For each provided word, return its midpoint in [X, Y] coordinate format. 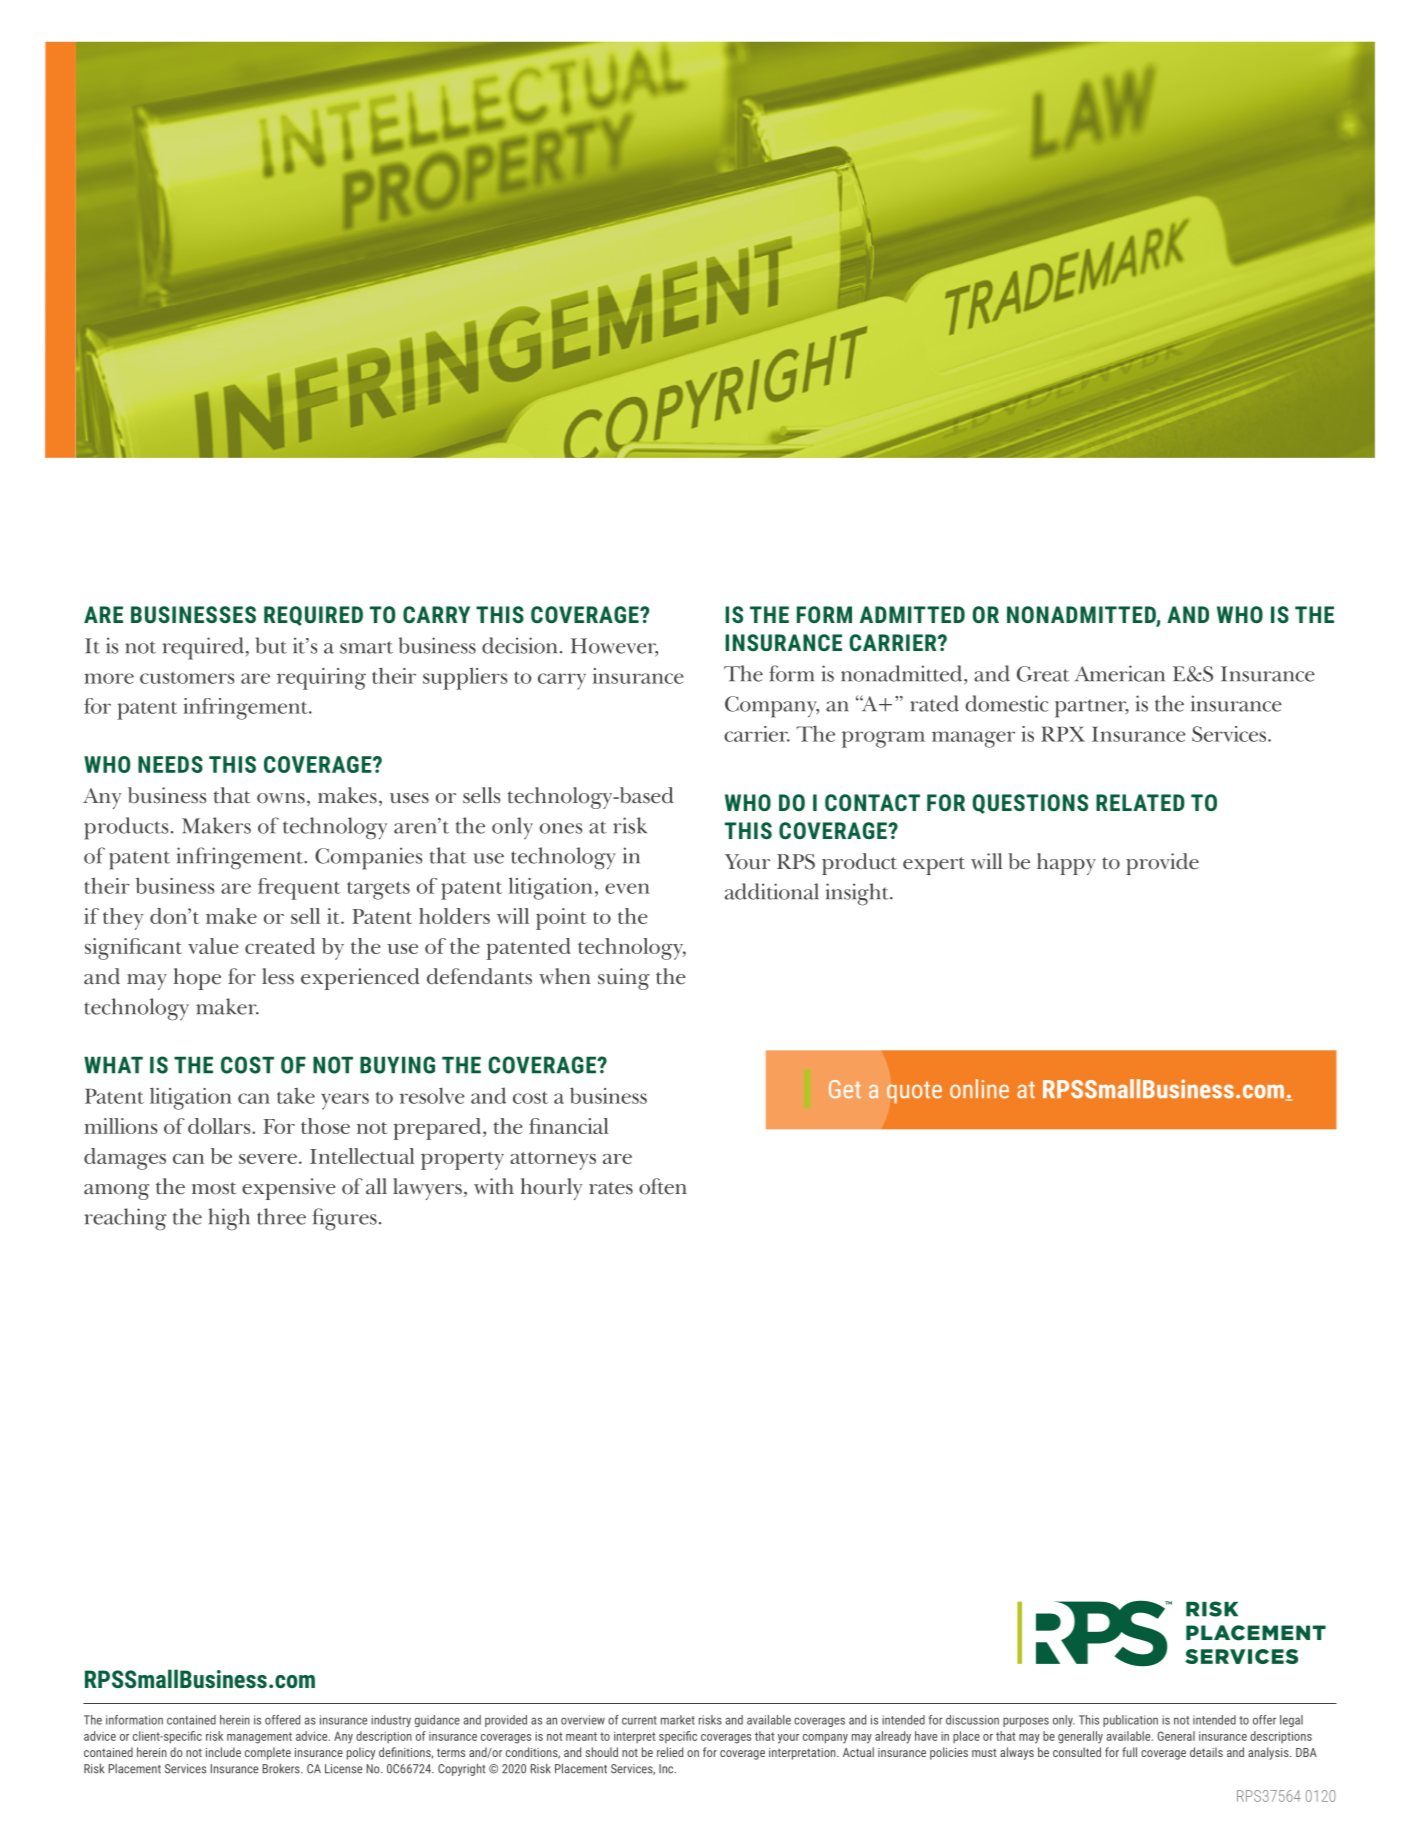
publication [1130, 1721]
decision [519, 645]
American [1120, 673]
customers [187, 677]
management [259, 1738]
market [678, 1720]
